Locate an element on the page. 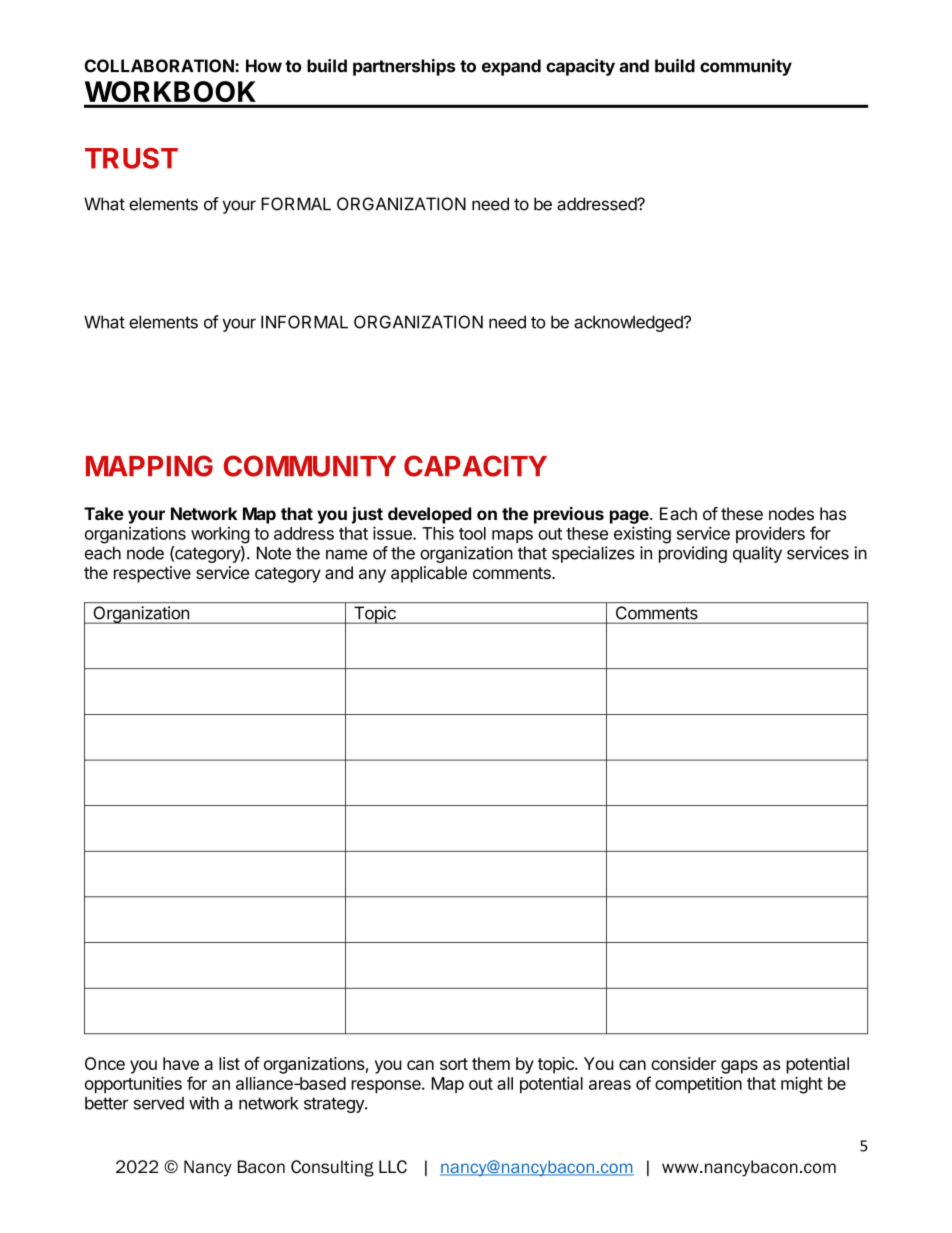  with is located at coordinates (204, 1103).
